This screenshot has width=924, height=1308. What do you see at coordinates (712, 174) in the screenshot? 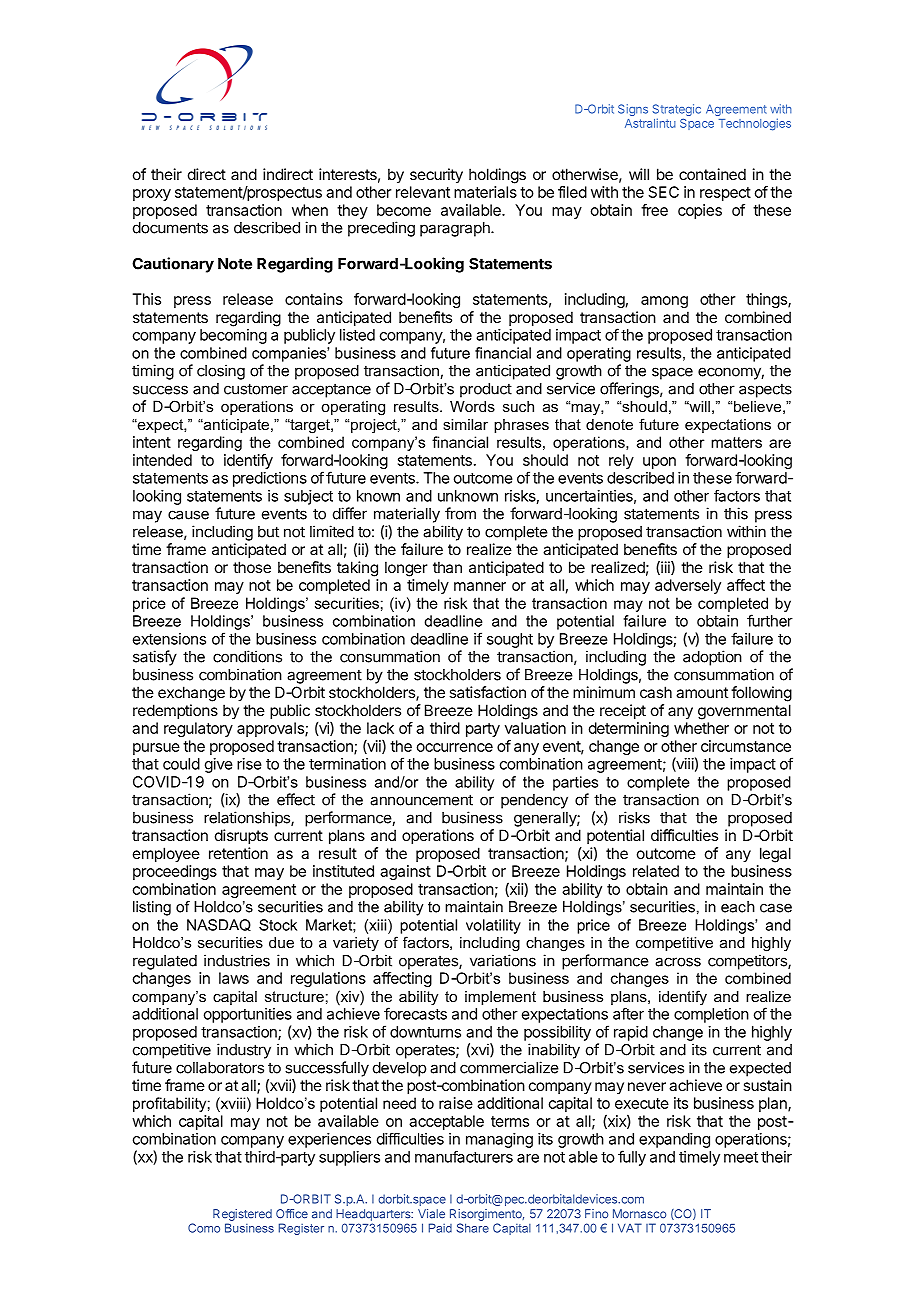
I see `contained` at bounding box center [712, 174].
